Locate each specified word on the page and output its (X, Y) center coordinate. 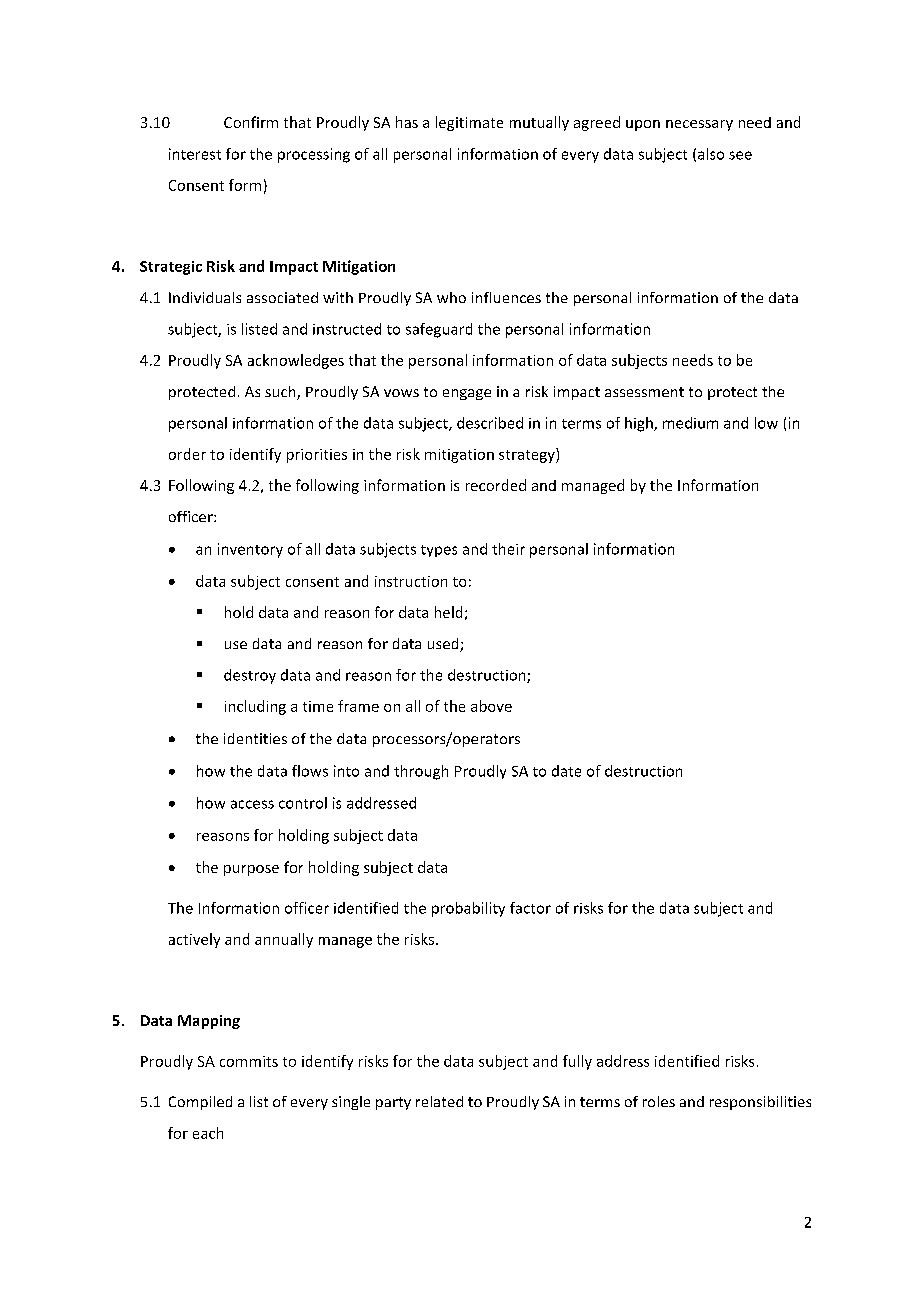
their (508, 549)
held (448, 612)
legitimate (469, 123)
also (711, 154)
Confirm (251, 122)
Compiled (200, 1103)
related (439, 1101)
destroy (250, 676)
